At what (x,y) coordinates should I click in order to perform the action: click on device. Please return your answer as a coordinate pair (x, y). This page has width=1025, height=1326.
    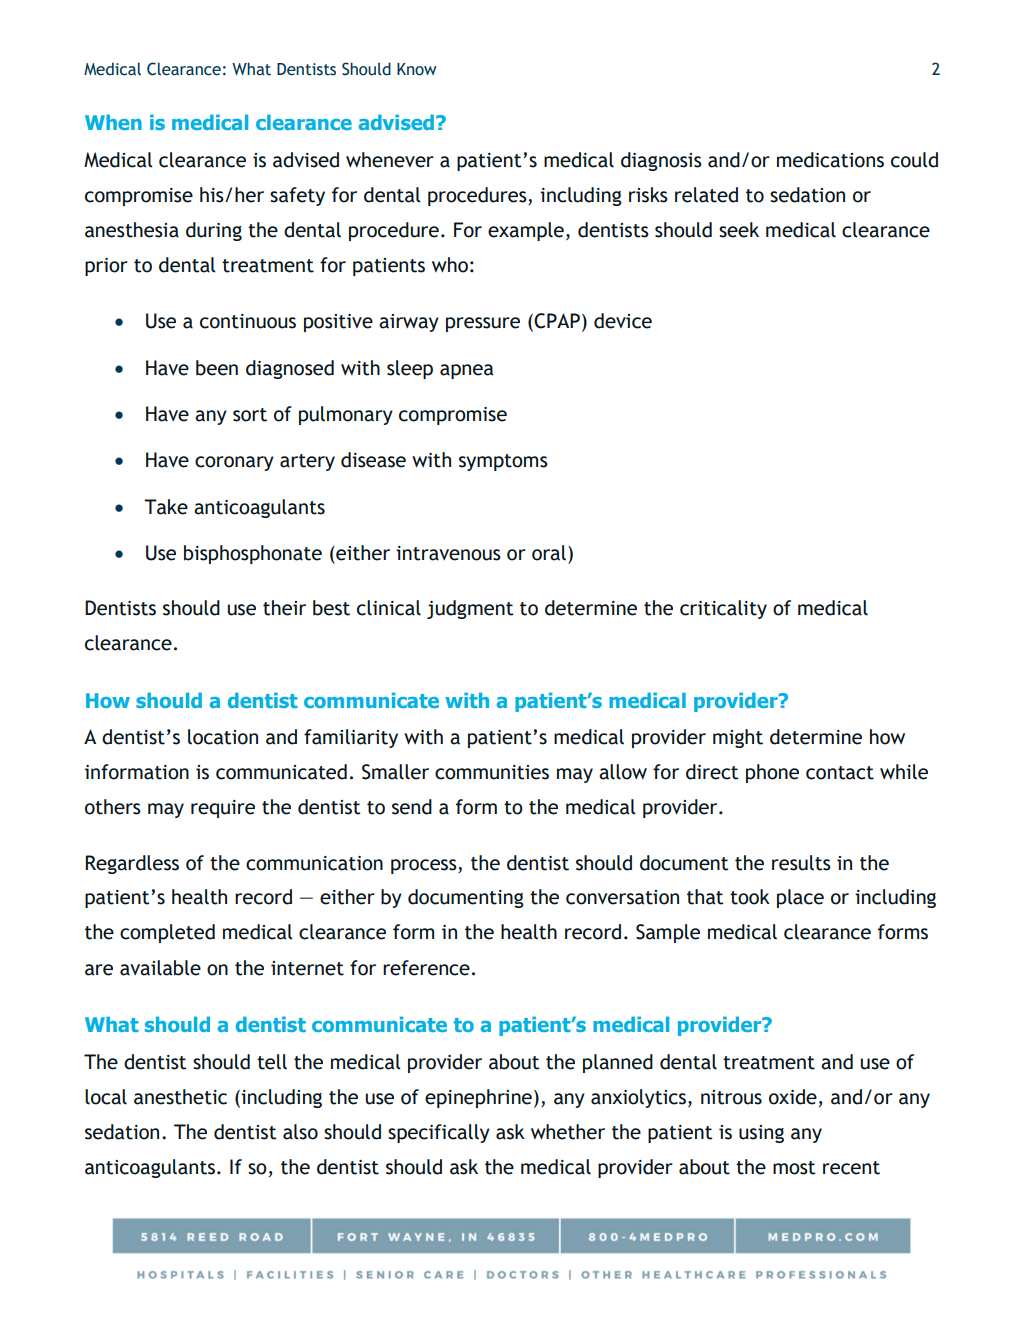
    Looking at the image, I should click on (623, 321).
